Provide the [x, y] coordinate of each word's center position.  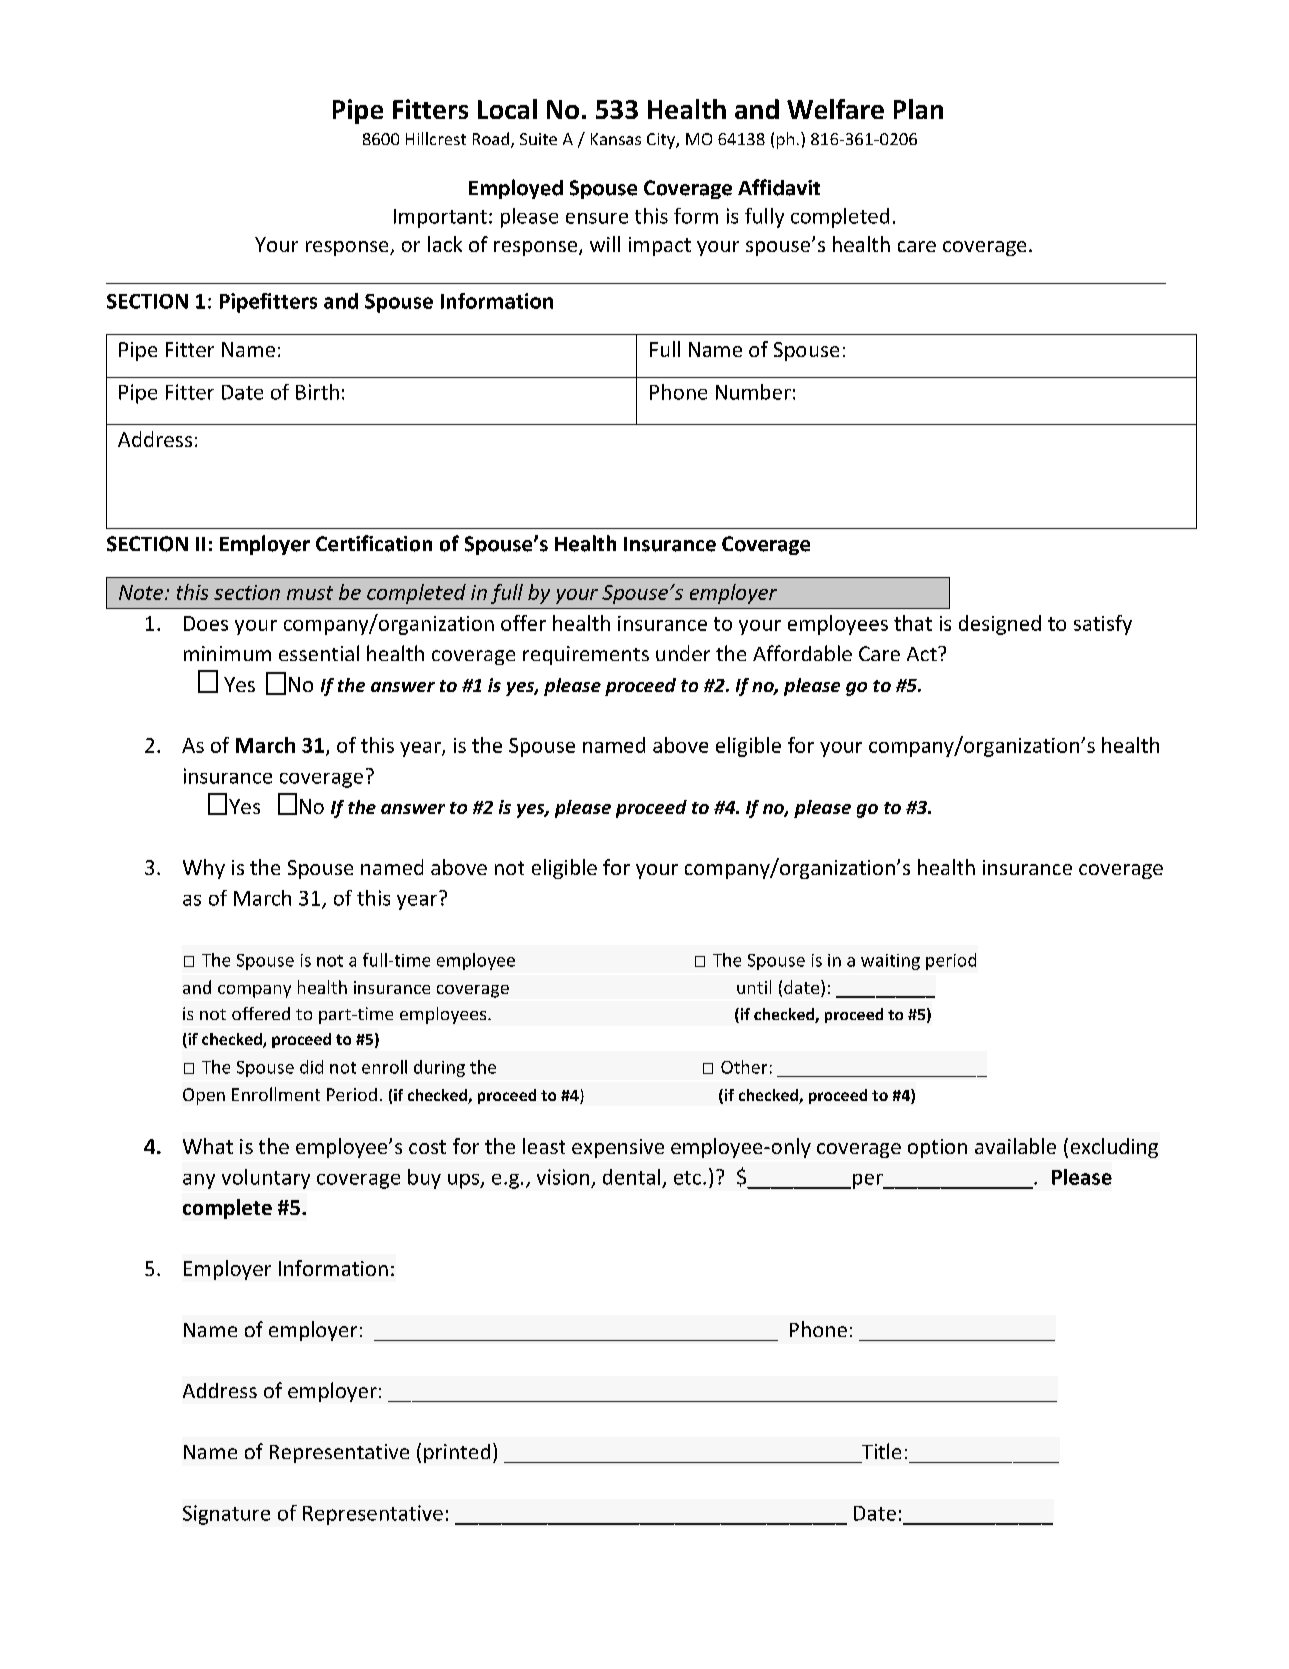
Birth [317, 392]
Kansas [616, 139]
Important [440, 218]
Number [753, 392]
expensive [618, 1148]
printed [457, 1453]
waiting [890, 962]
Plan [918, 109]
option [937, 1148]
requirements [586, 655]
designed [1000, 625]
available [1015, 1146]
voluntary [266, 1179]
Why [204, 869]
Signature [226, 1515]
